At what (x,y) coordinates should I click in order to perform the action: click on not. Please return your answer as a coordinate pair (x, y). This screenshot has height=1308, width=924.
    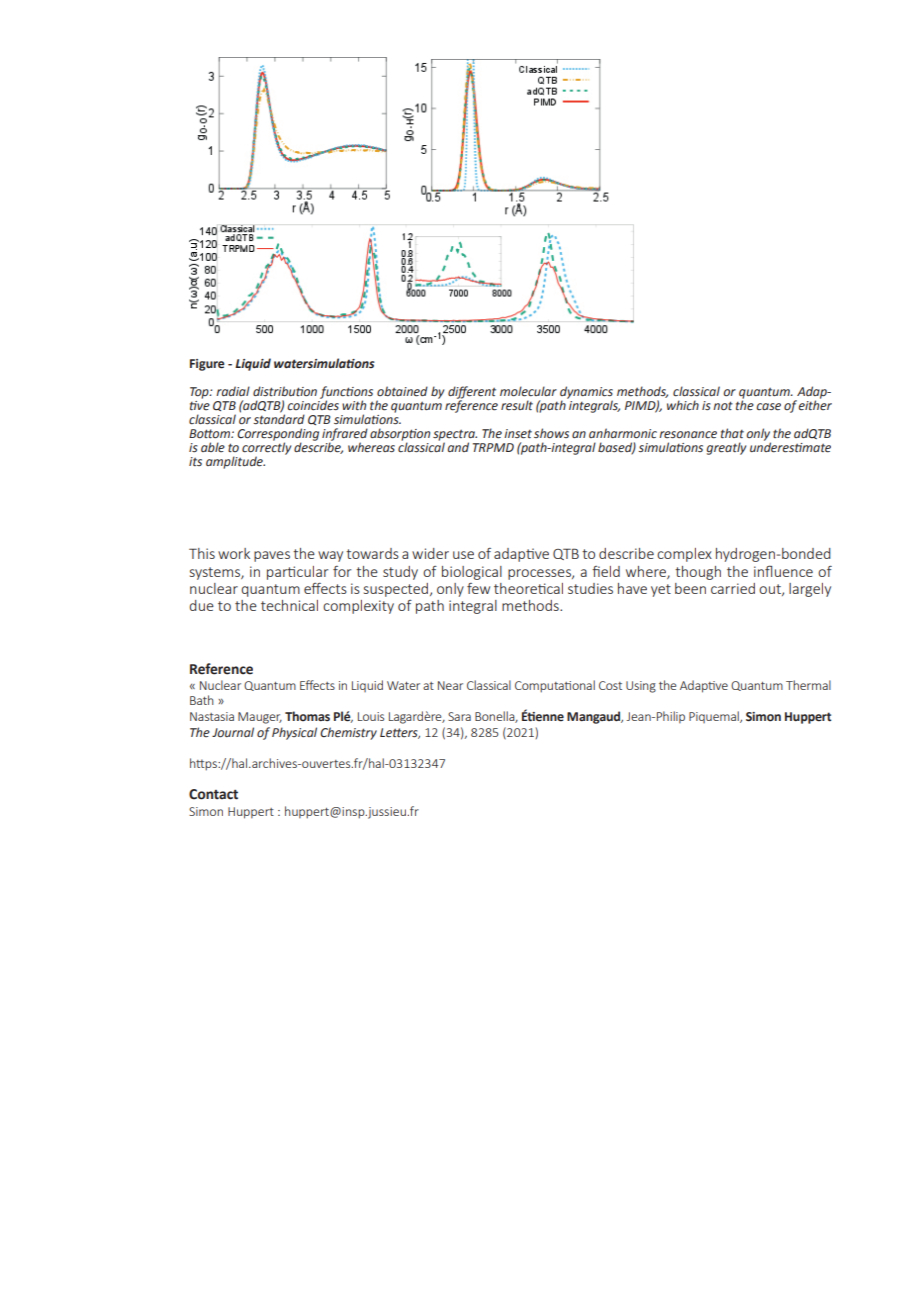
    Looking at the image, I should click on (723, 406).
